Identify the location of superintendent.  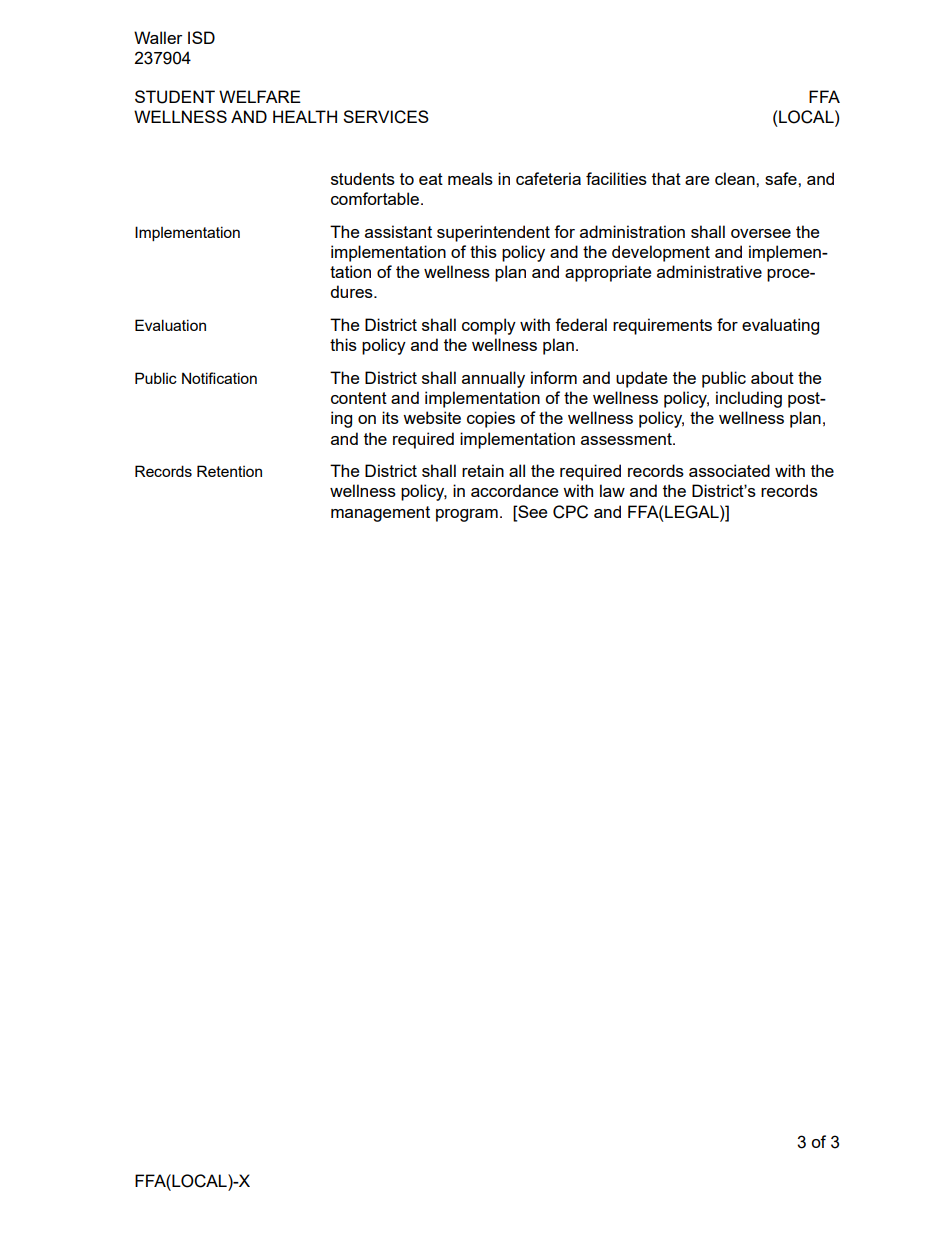
(493, 233).
